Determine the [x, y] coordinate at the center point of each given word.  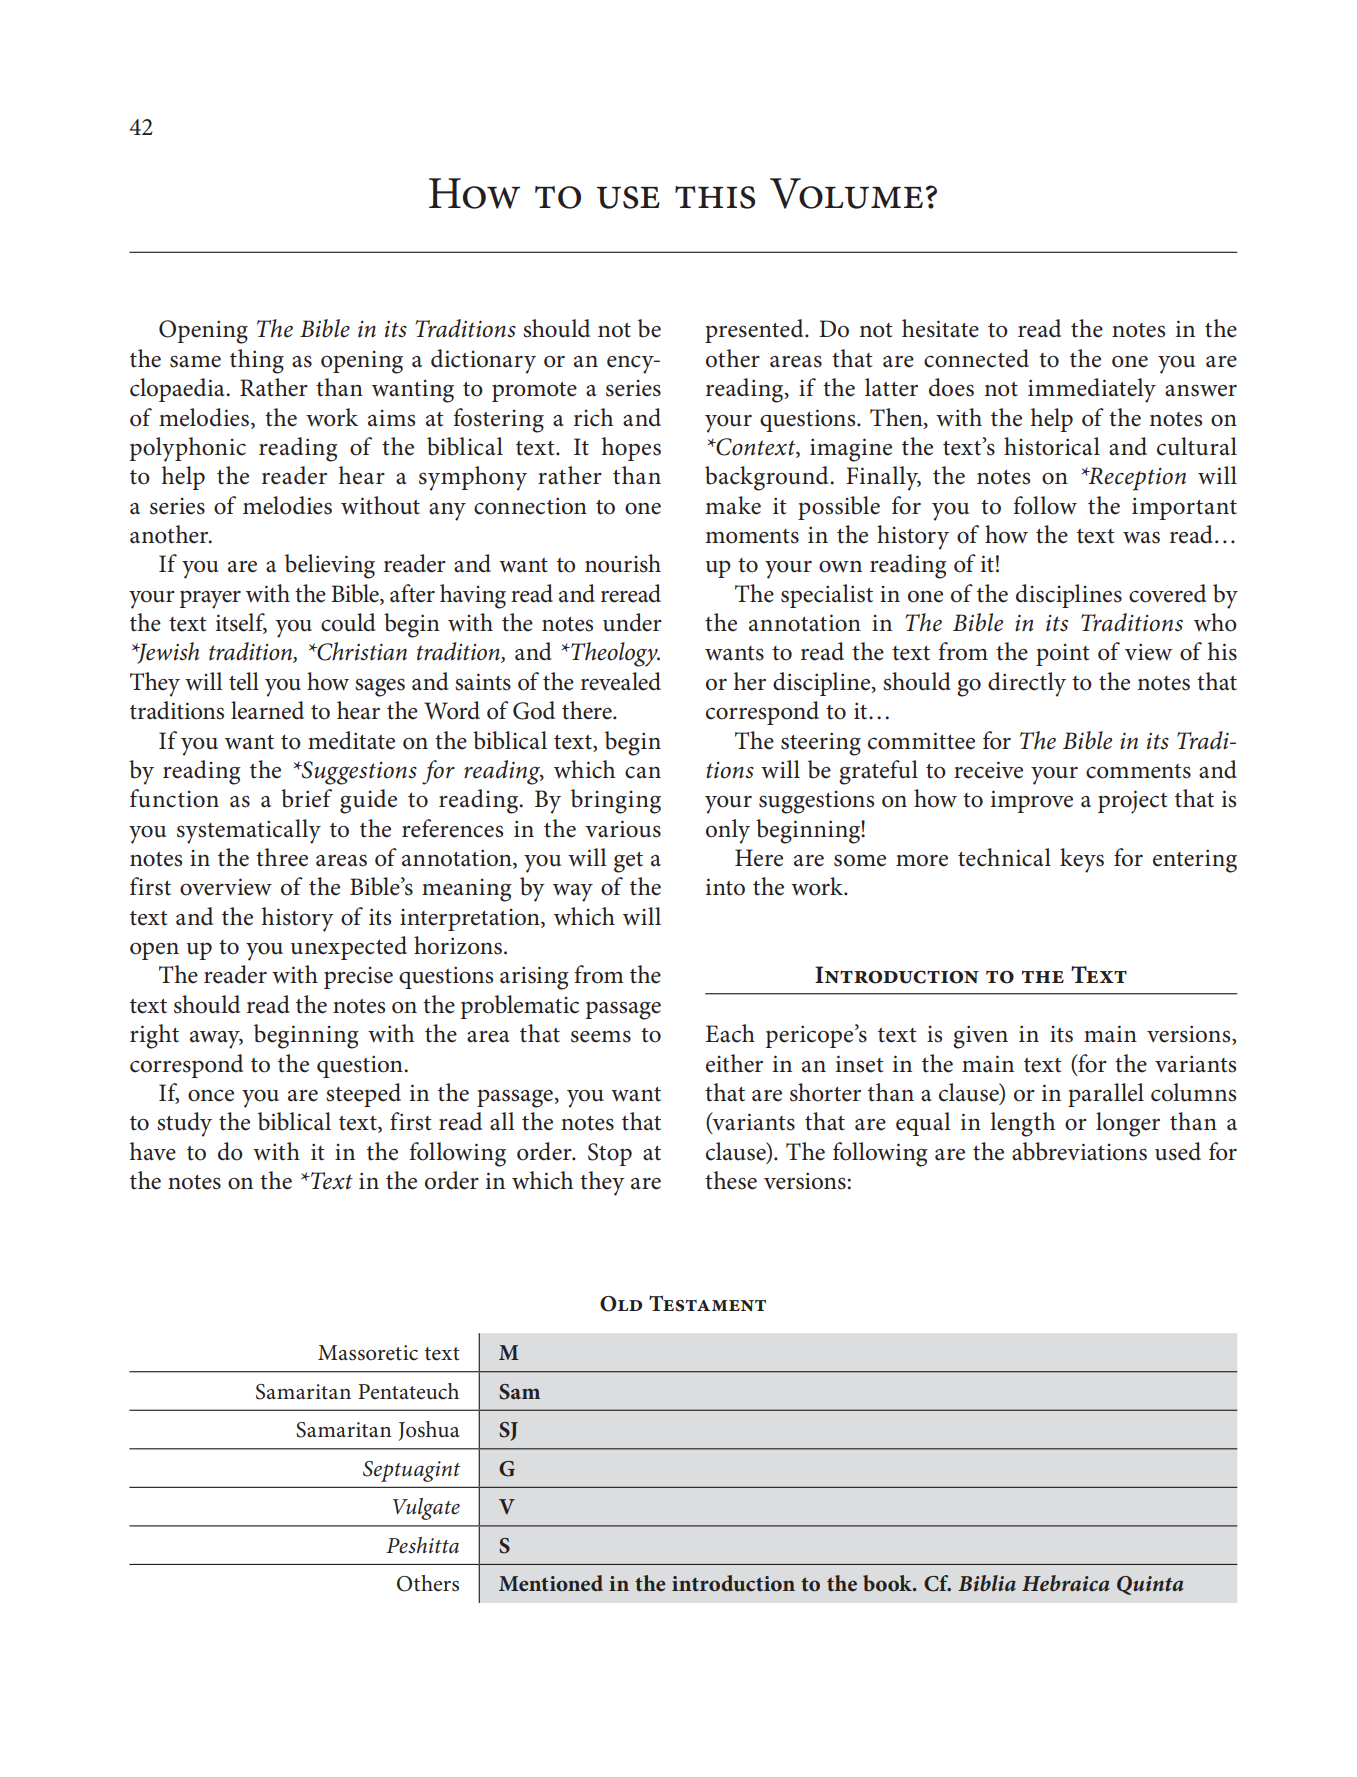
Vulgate [426, 1509]
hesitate [940, 328]
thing [257, 361]
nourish [623, 563]
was [1141, 537]
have [153, 1151]
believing [330, 566]
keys [1082, 860]
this [715, 197]
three [282, 857]
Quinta [1150, 1585]
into [725, 887]
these [731, 1180]
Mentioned [551, 1583]
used [1178, 1151]
